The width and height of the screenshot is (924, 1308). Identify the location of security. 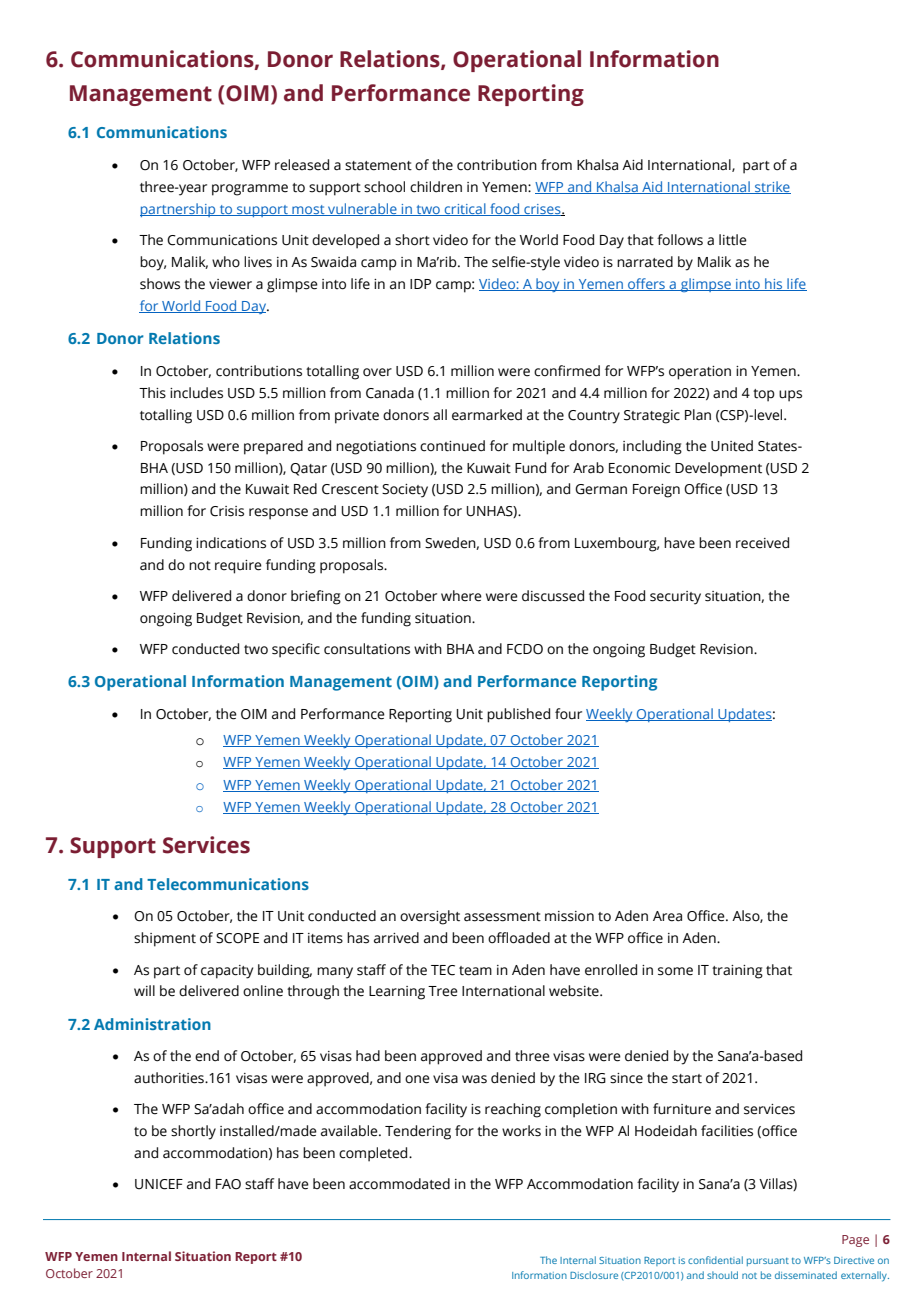
(675, 598).
